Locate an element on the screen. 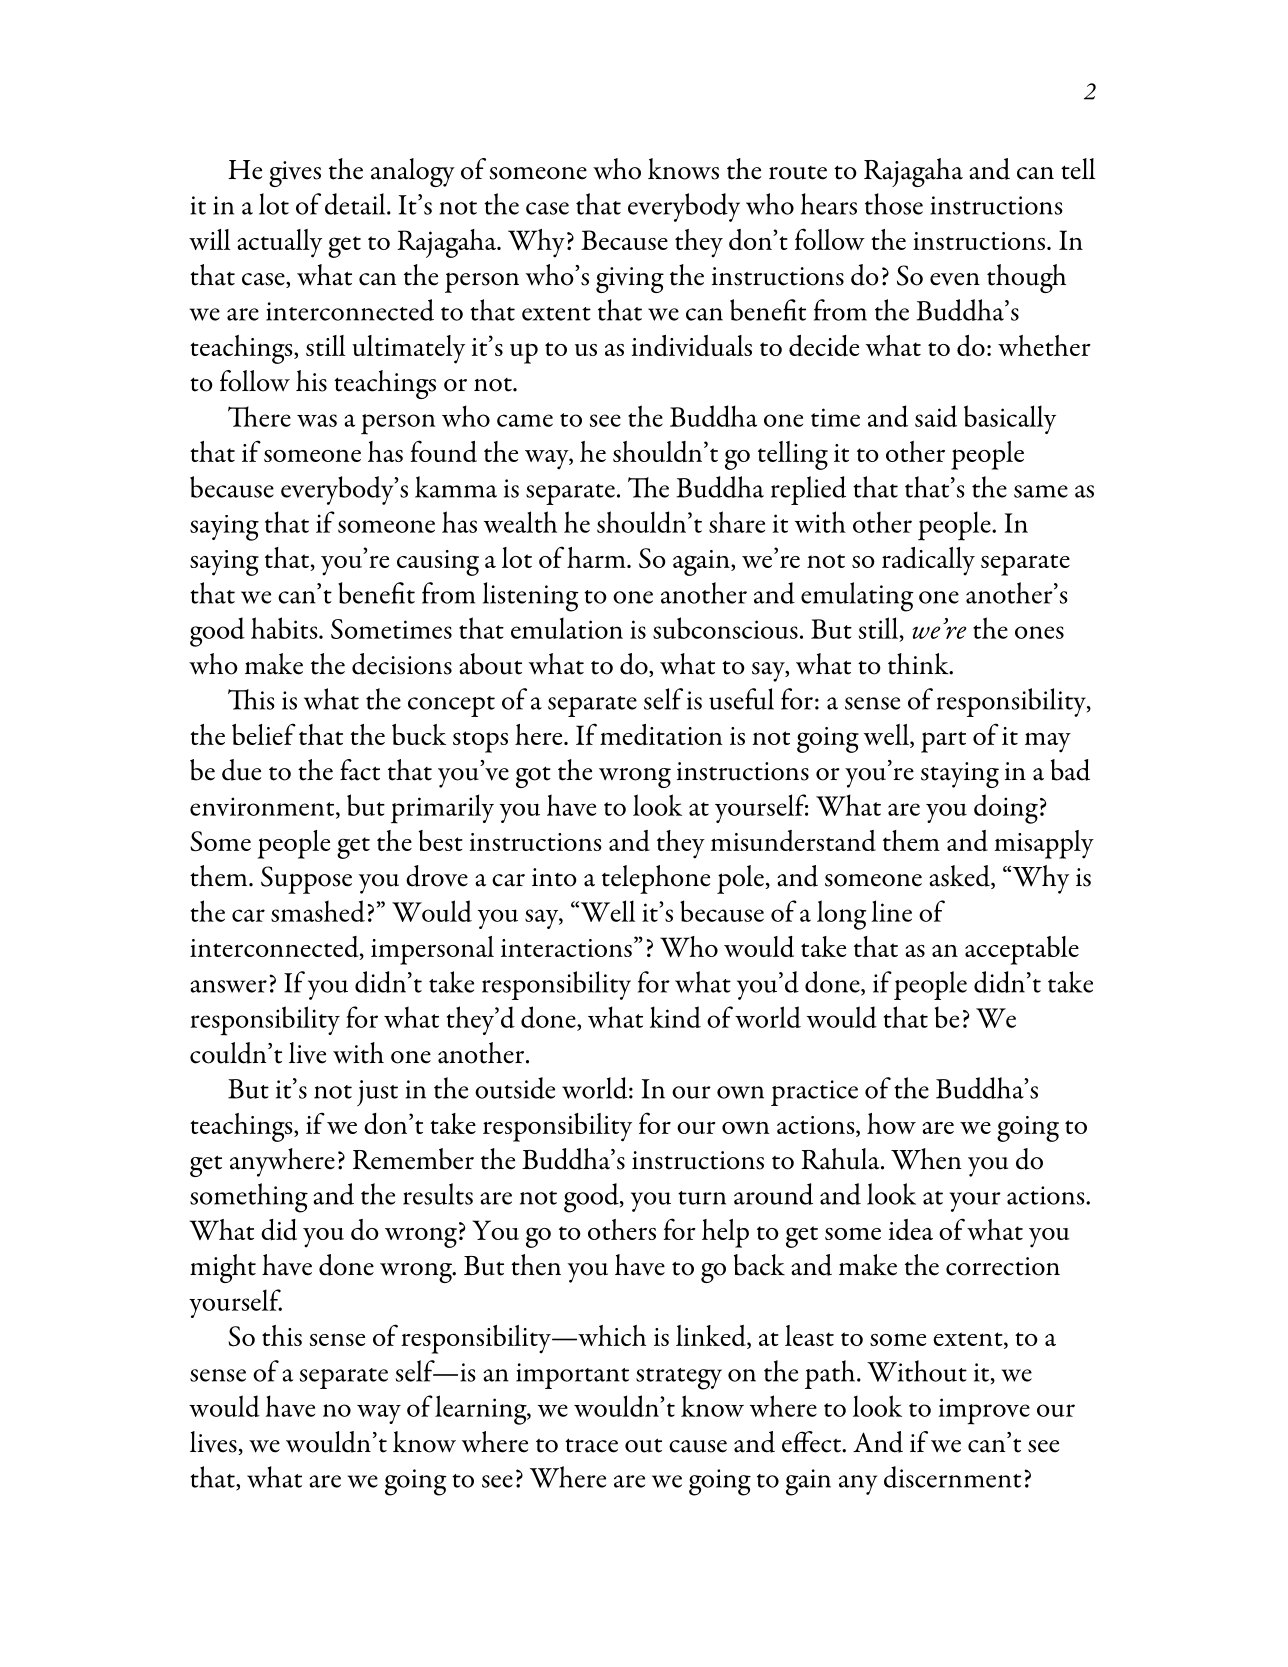 This screenshot has height=1667, width=1288. giving is located at coordinates (630, 280).
